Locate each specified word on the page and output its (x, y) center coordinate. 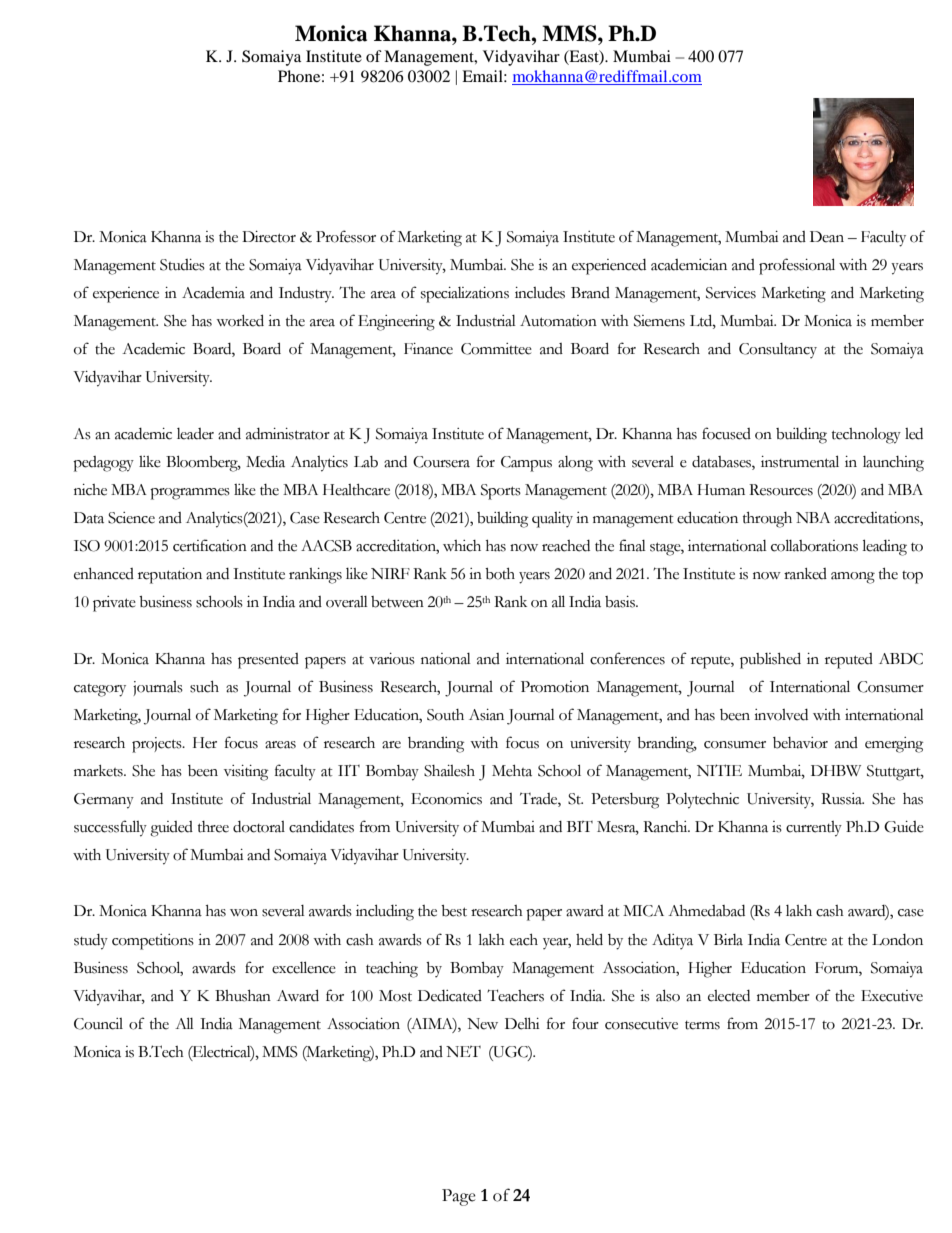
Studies (182, 265)
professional (797, 266)
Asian (486, 715)
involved (781, 715)
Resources (781, 490)
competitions (153, 942)
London (897, 940)
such (204, 687)
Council (98, 1024)
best (454, 911)
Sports (501, 492)
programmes (190, 494)
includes (540, 292)
